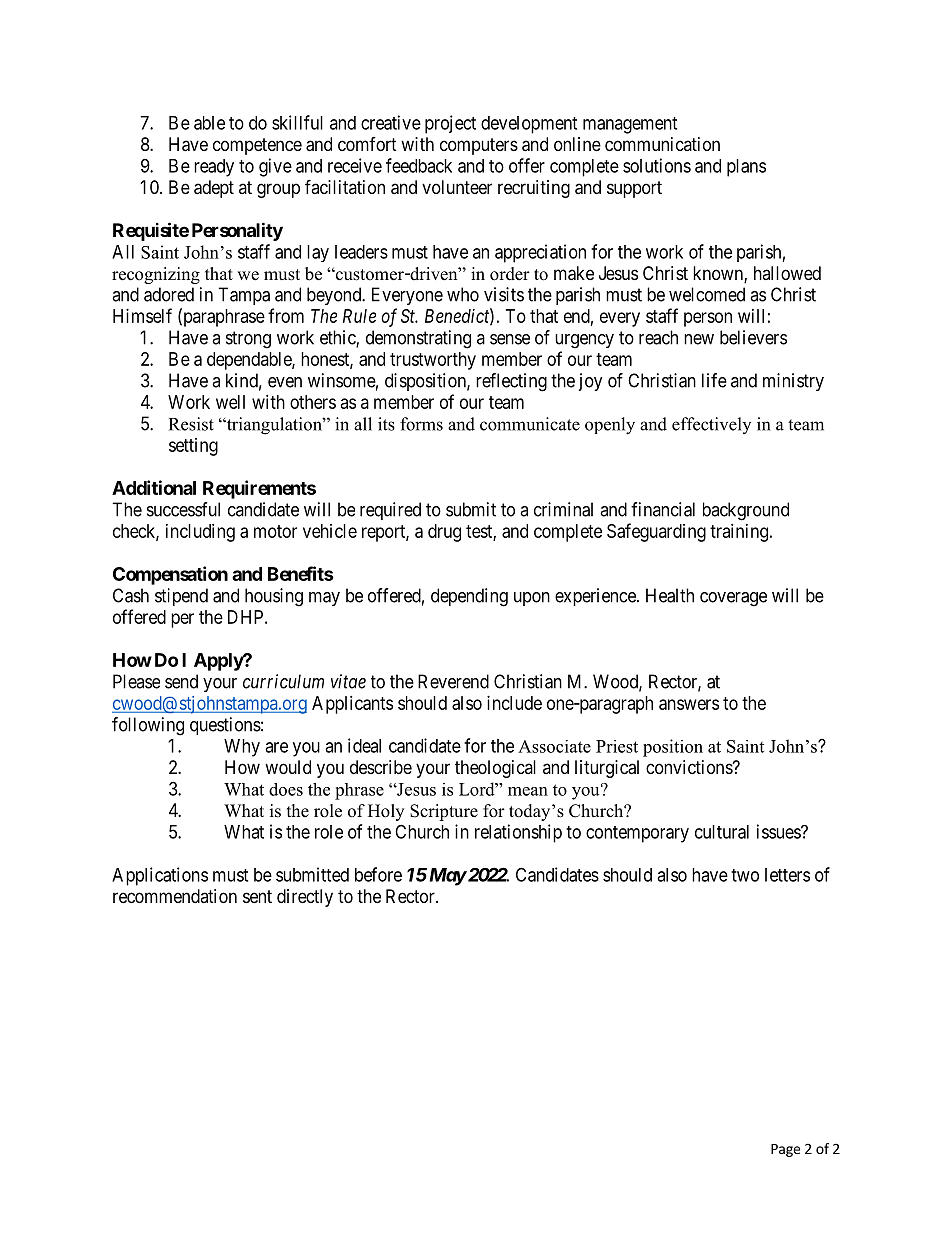 Image resolution: width=952 pixels, height=1233 pixels. Describe the element at coordinates (444, 812) in the page. I see `Scripture` at that location.
